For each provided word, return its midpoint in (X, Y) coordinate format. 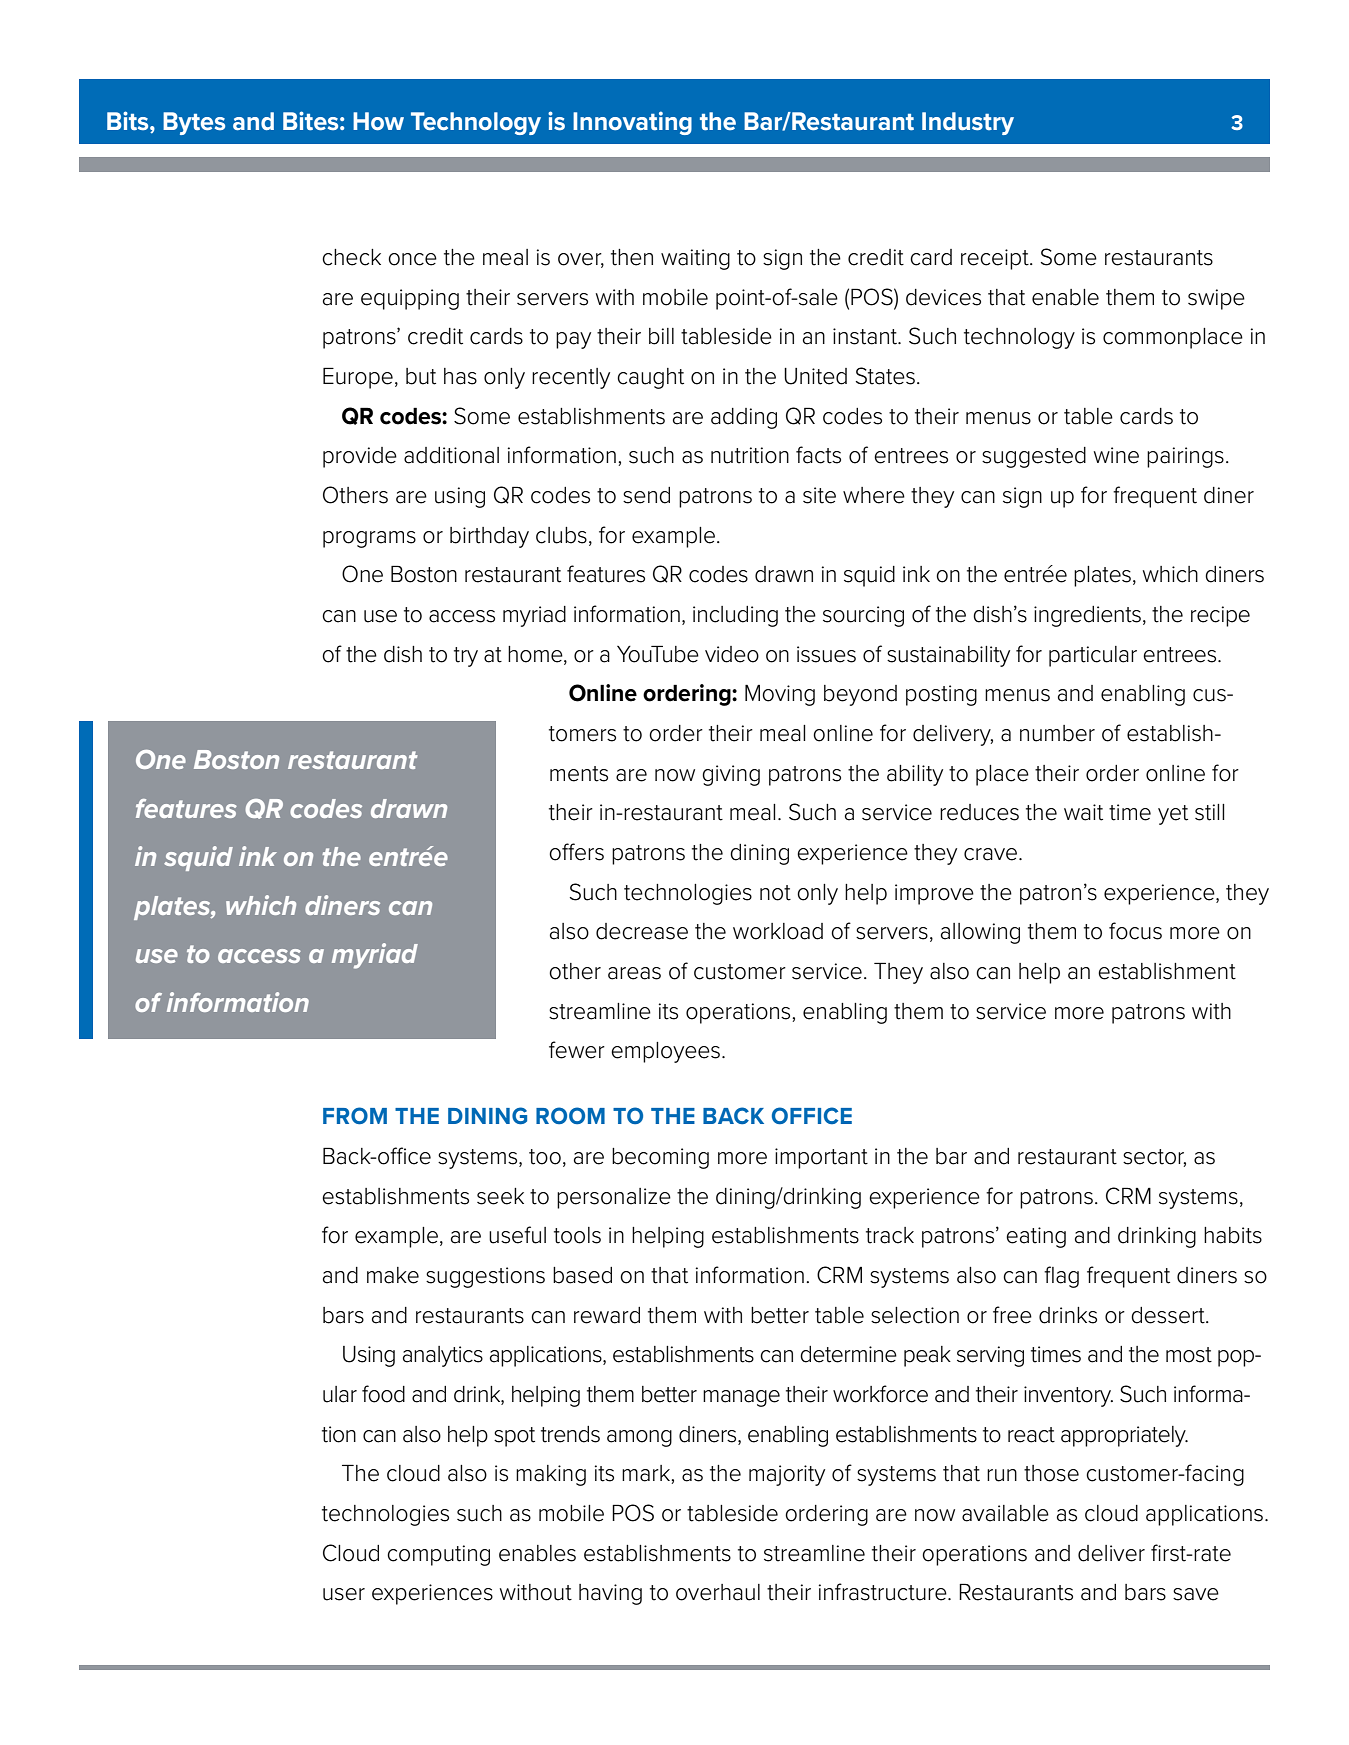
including (735, 616)
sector (1154, 1158)
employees (665, 1052)
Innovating (632, 123)
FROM (355, 1115)
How (378, 121)
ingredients (1087, 616)
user (344, 1594)
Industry (968, 123)
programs (369, 539)
